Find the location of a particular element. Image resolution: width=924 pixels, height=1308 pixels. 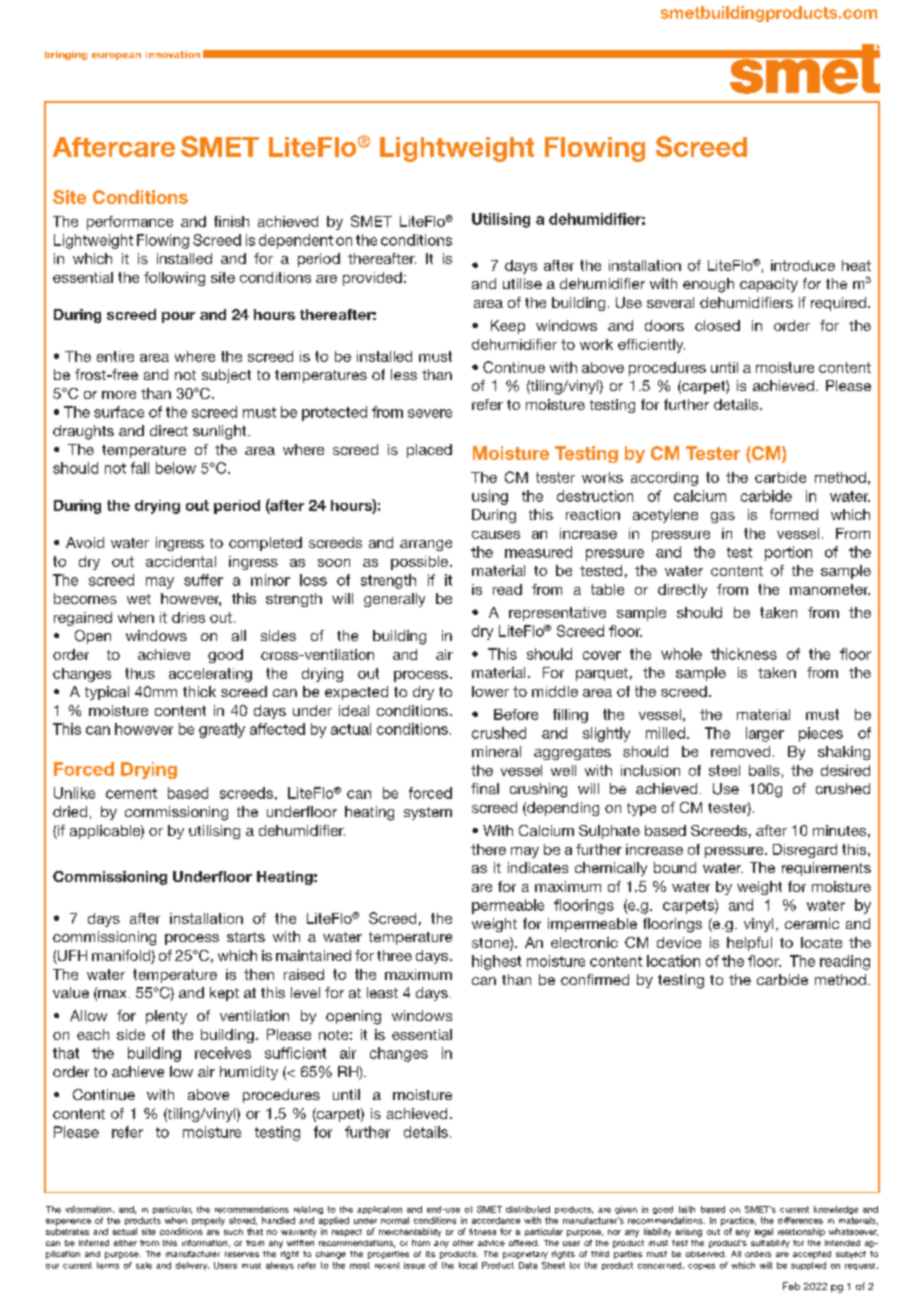

introduce is located at coordinates (803, 265).
